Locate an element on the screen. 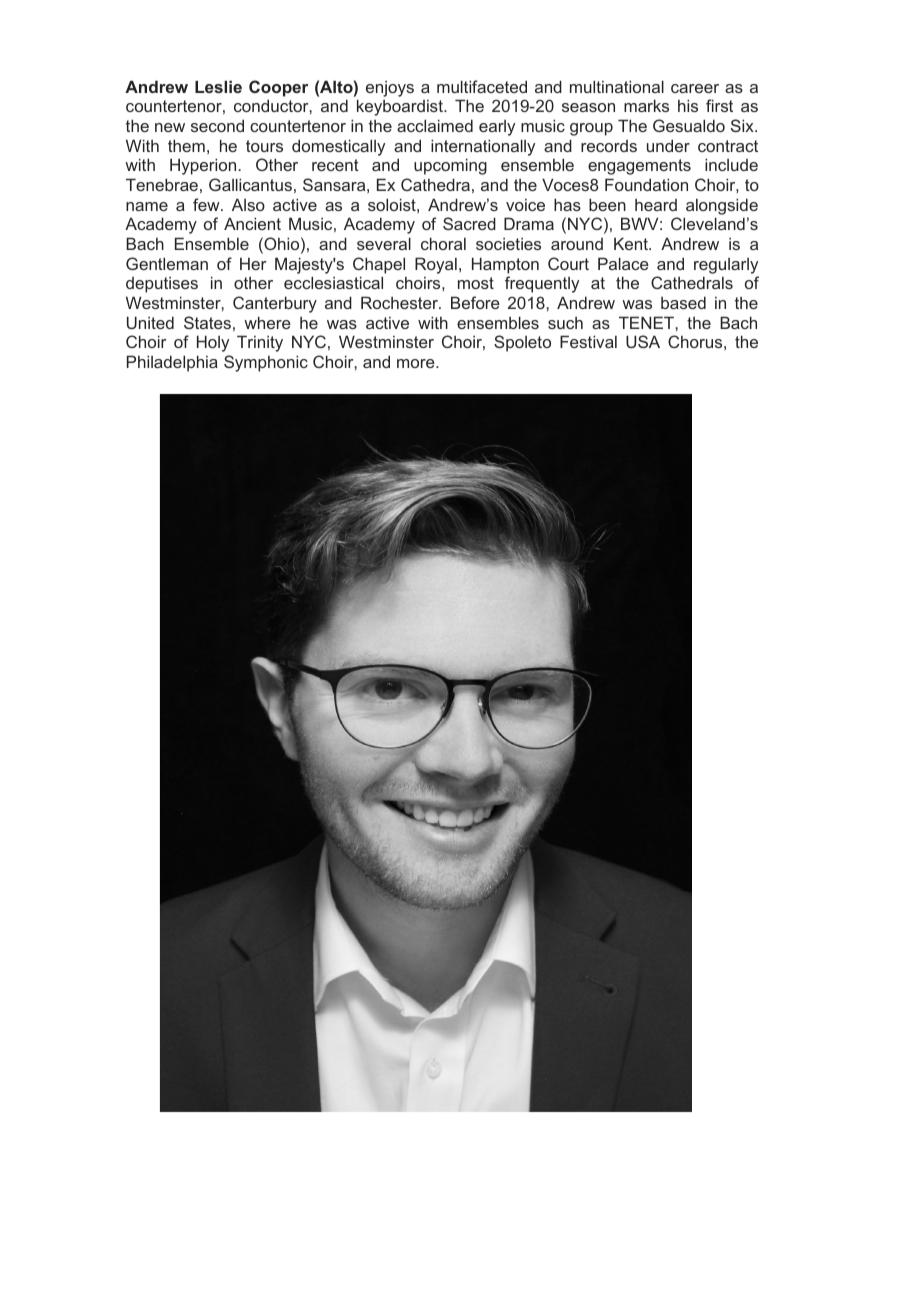 The height and width of the screenshot is (1308, 924). Palace is located at coordinates (623, 263).
